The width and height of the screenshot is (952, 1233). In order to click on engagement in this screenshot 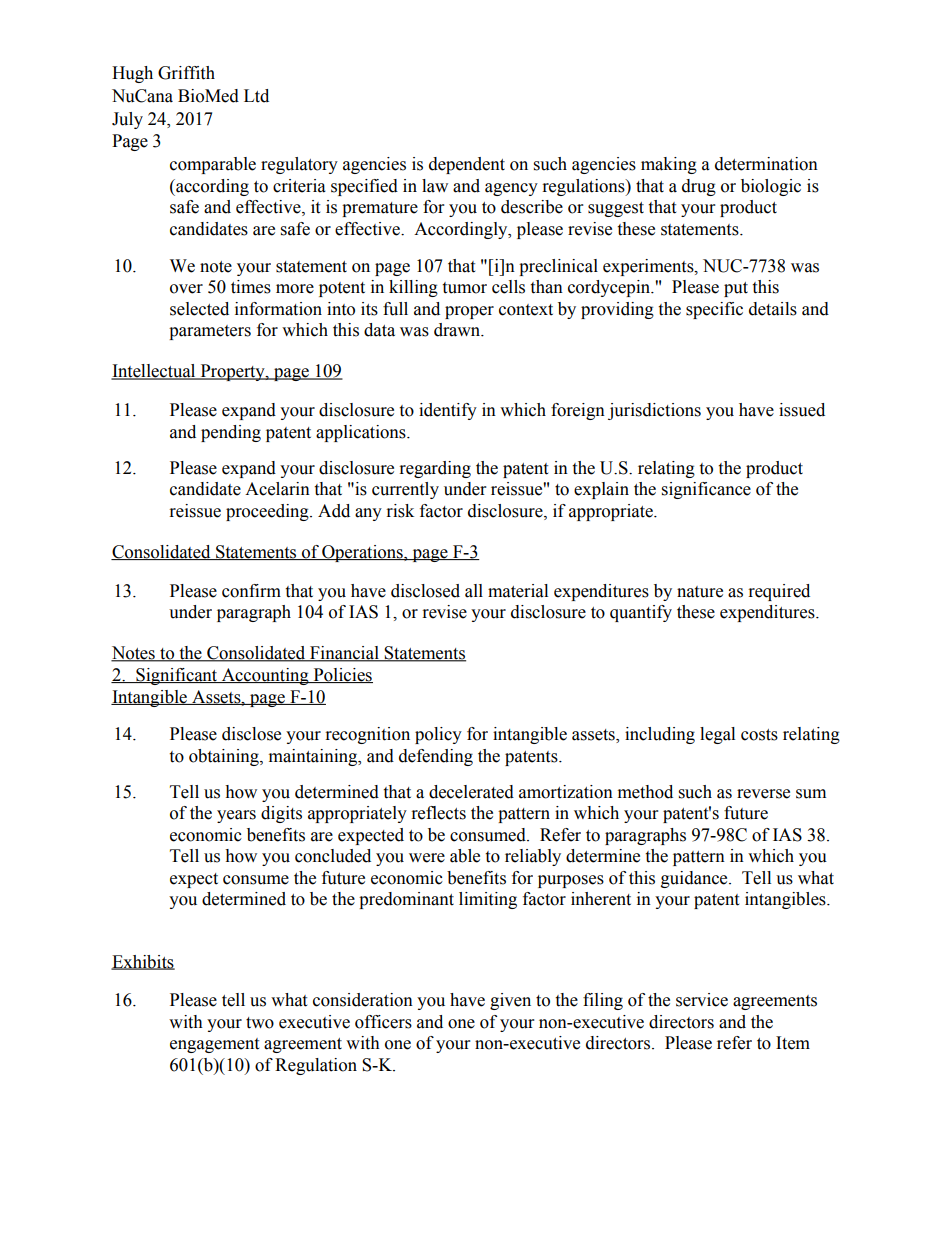, I will do `click(214, 1045)`.
